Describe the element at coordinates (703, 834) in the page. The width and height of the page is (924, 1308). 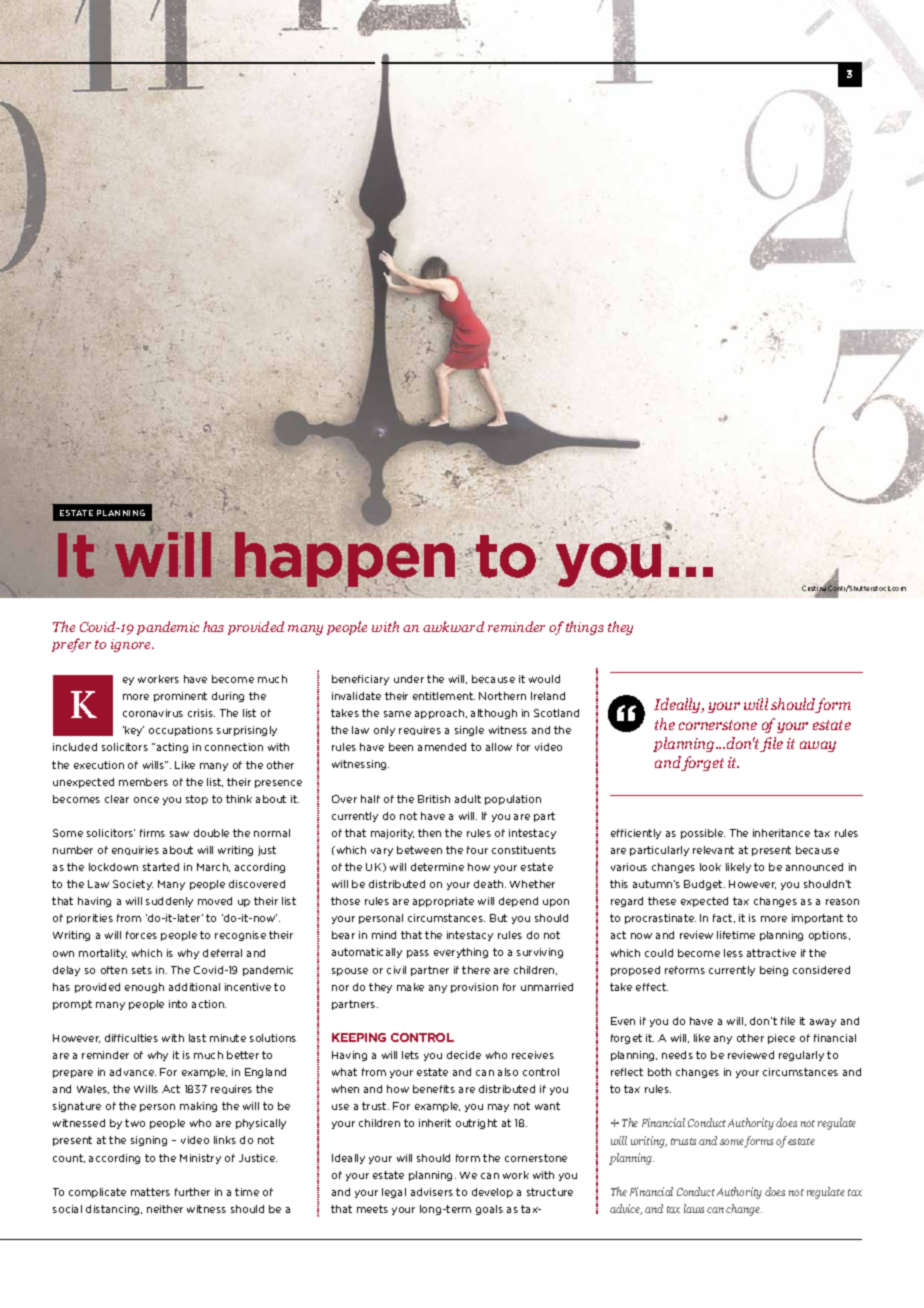
I see `possible` at that location.
